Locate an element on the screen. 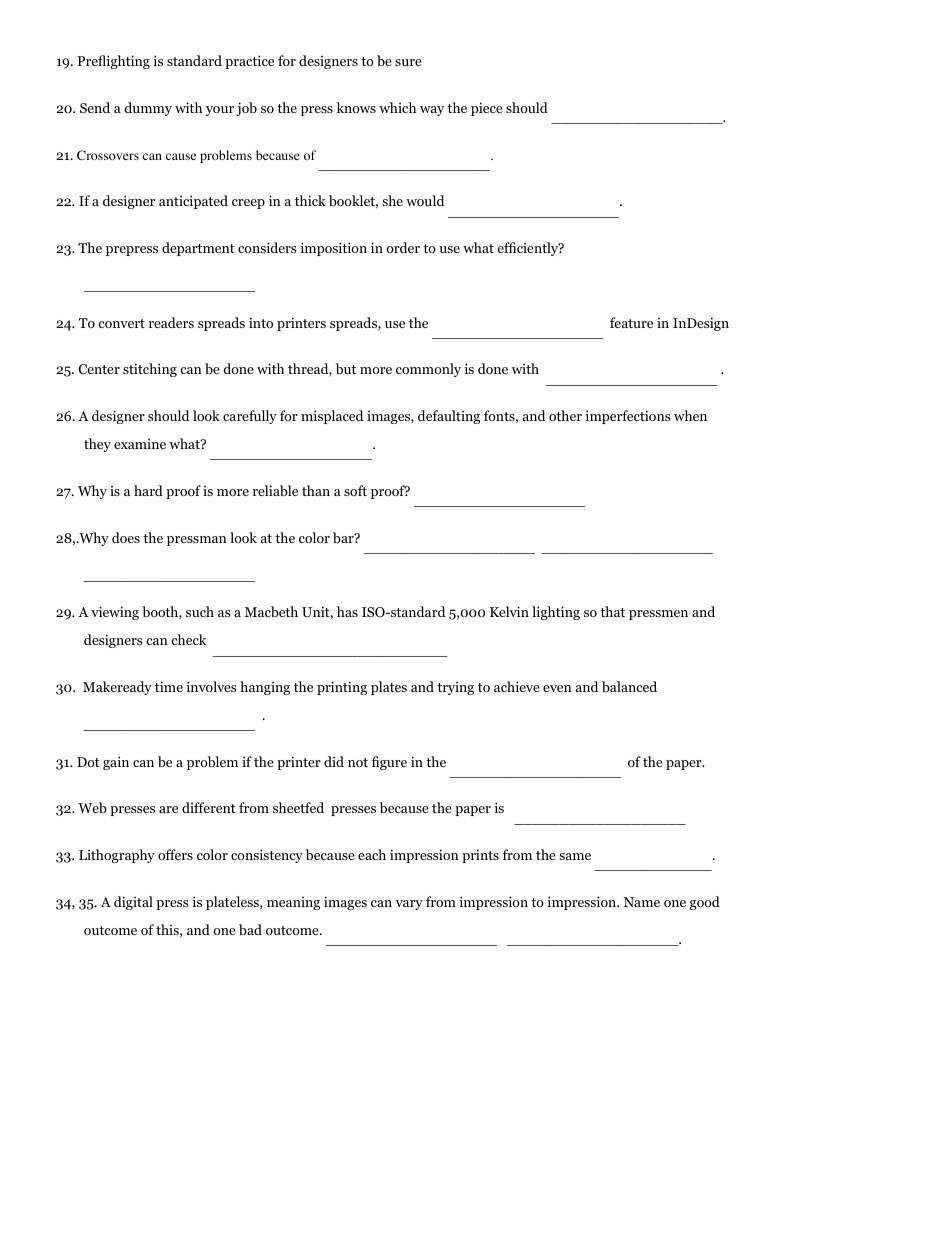 The image size is (952, 1233). has is located at coordinates (347, 611).
